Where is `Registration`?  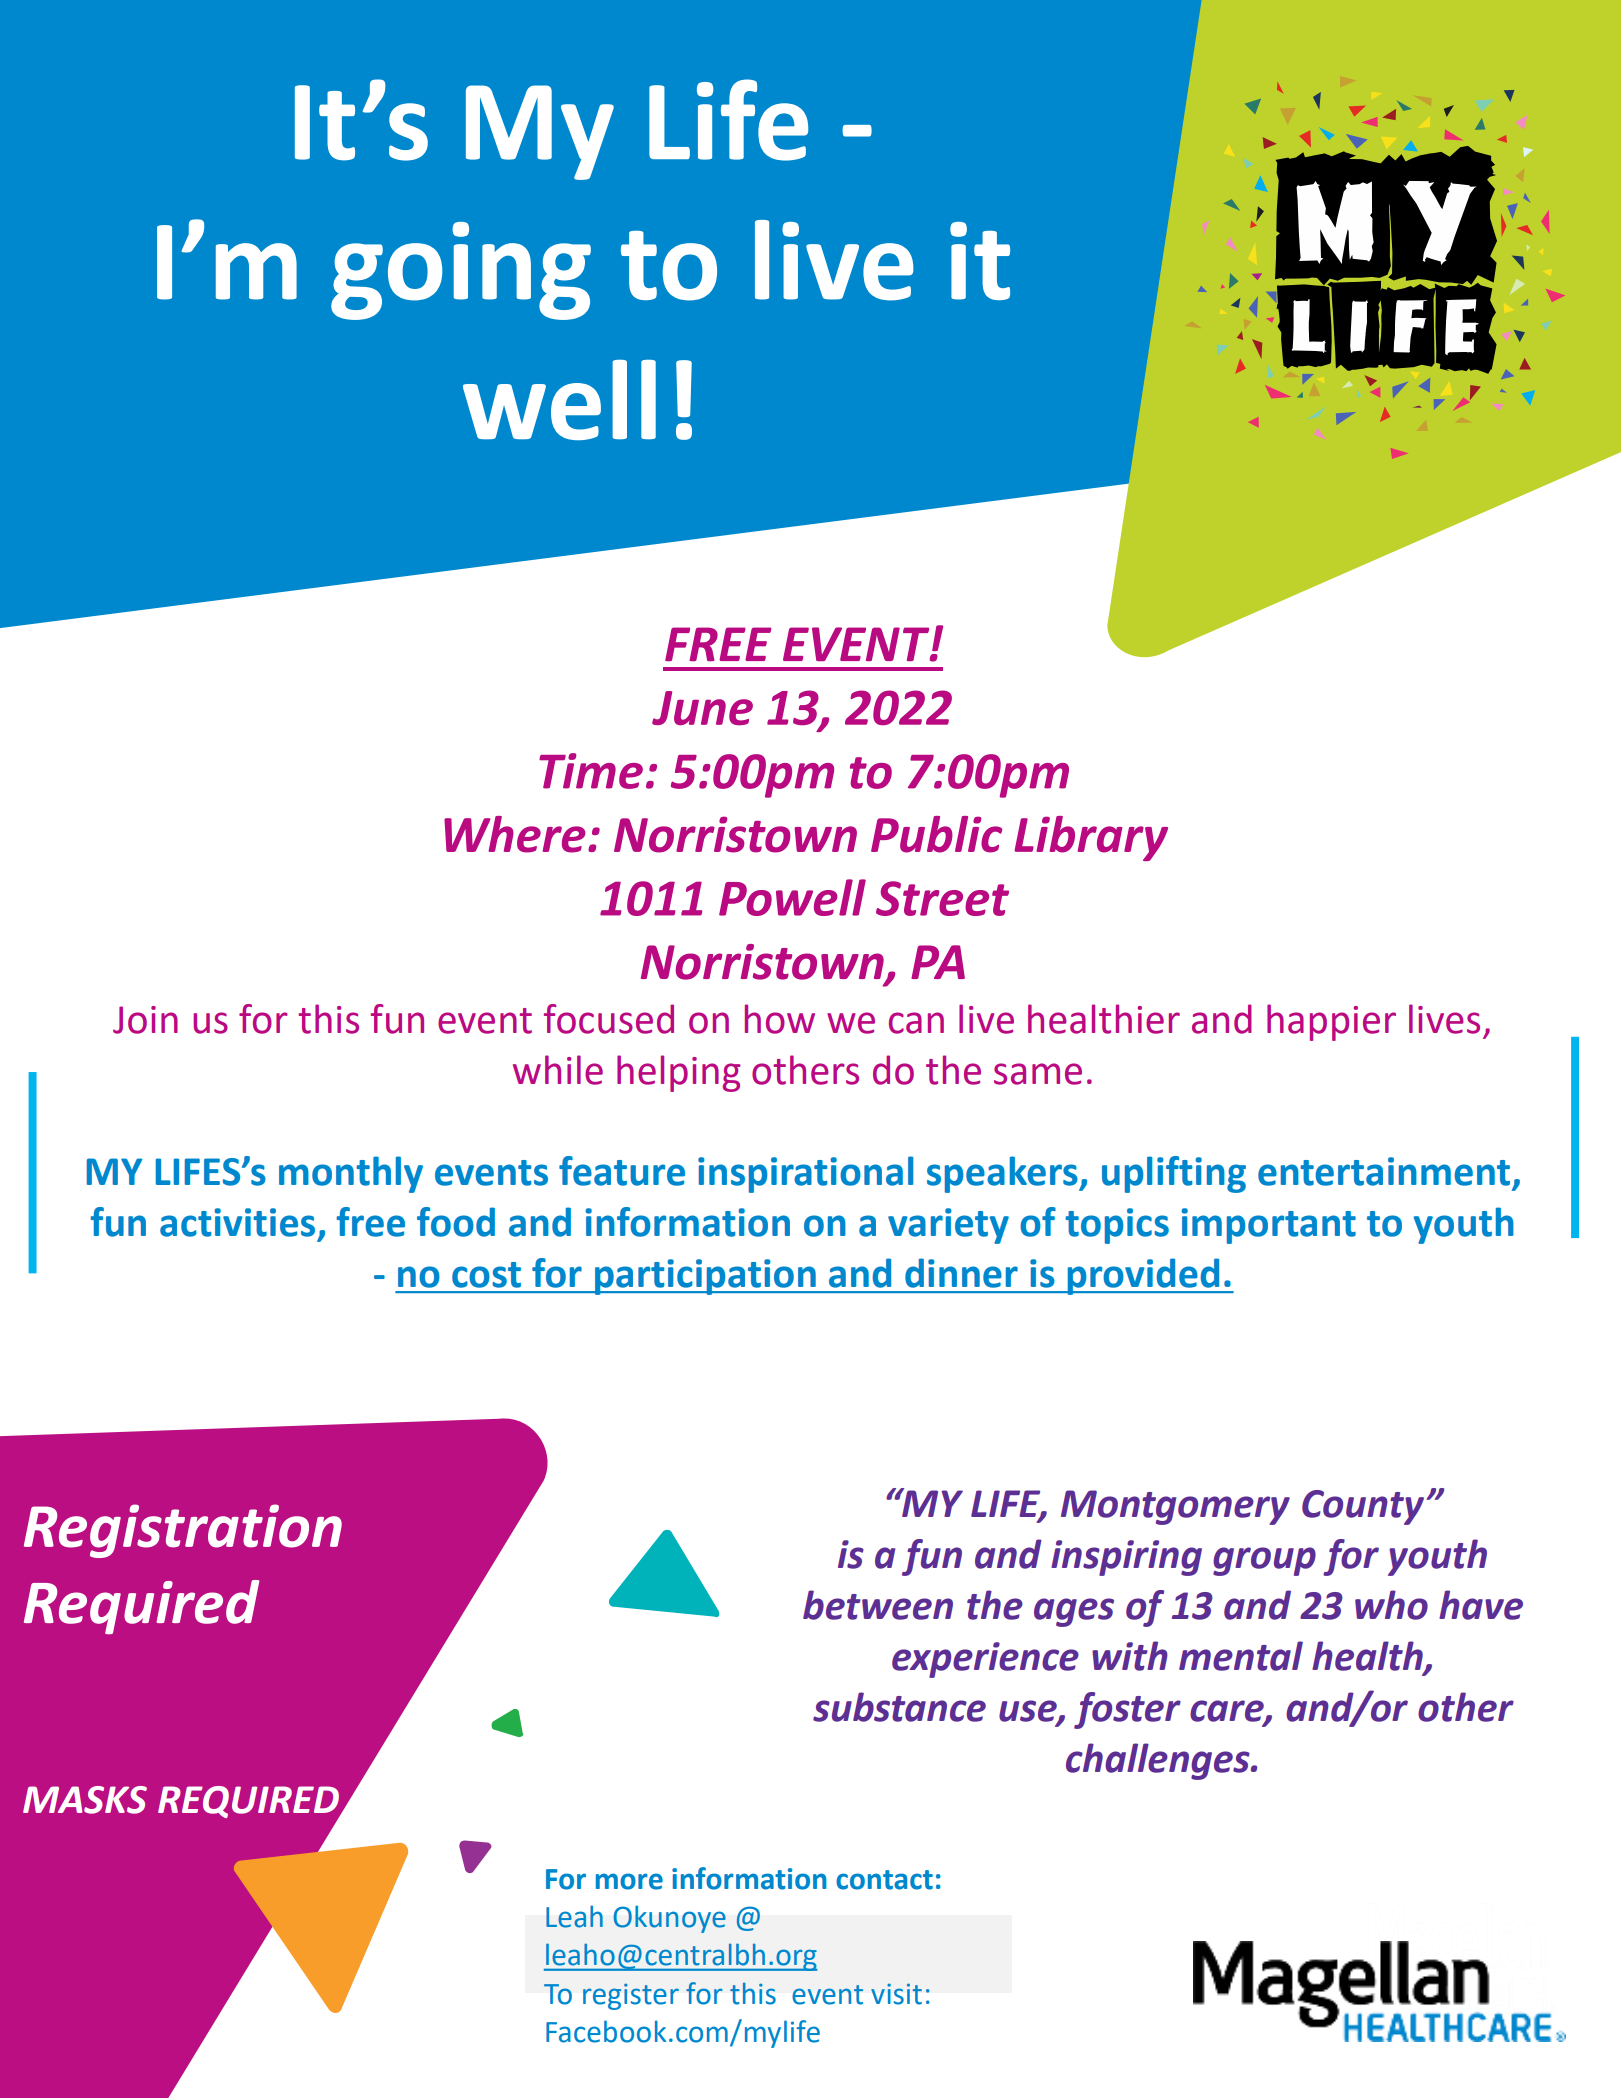
Registration is located at coordinates (183, 1531).
